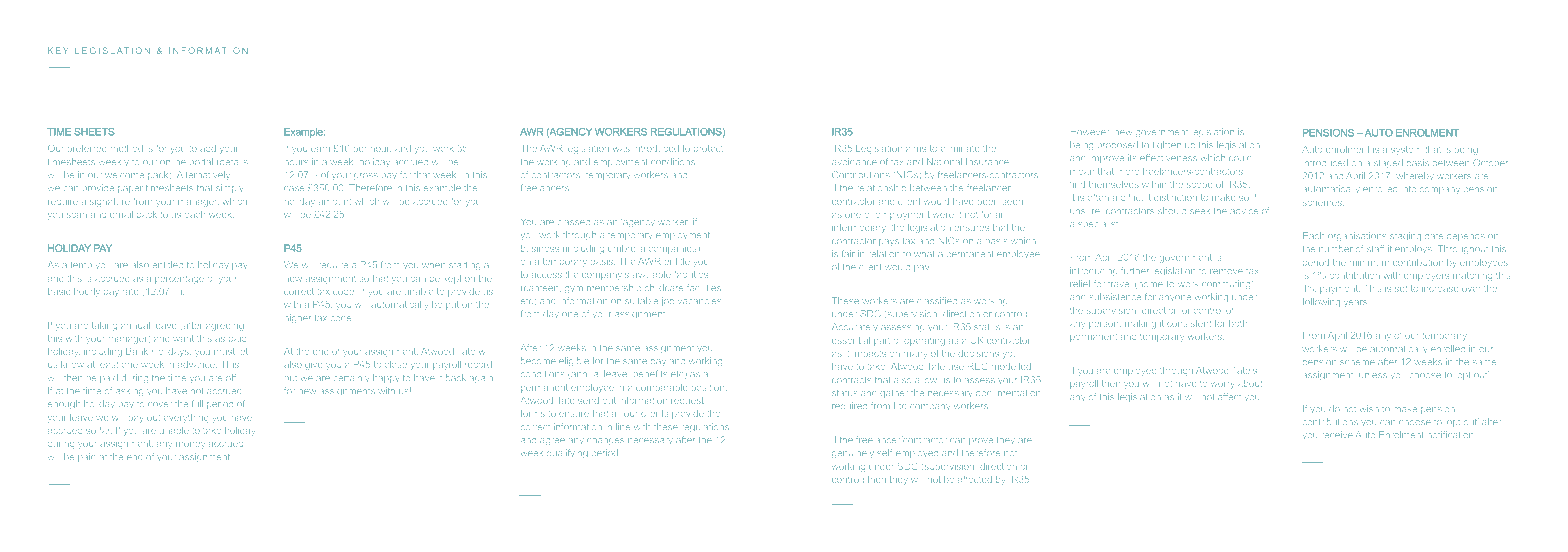 This page has height=552, width=1568. What do you see at coordinates (889, 242) in the page?
I see `pays` at bounding box center [889, 242].
